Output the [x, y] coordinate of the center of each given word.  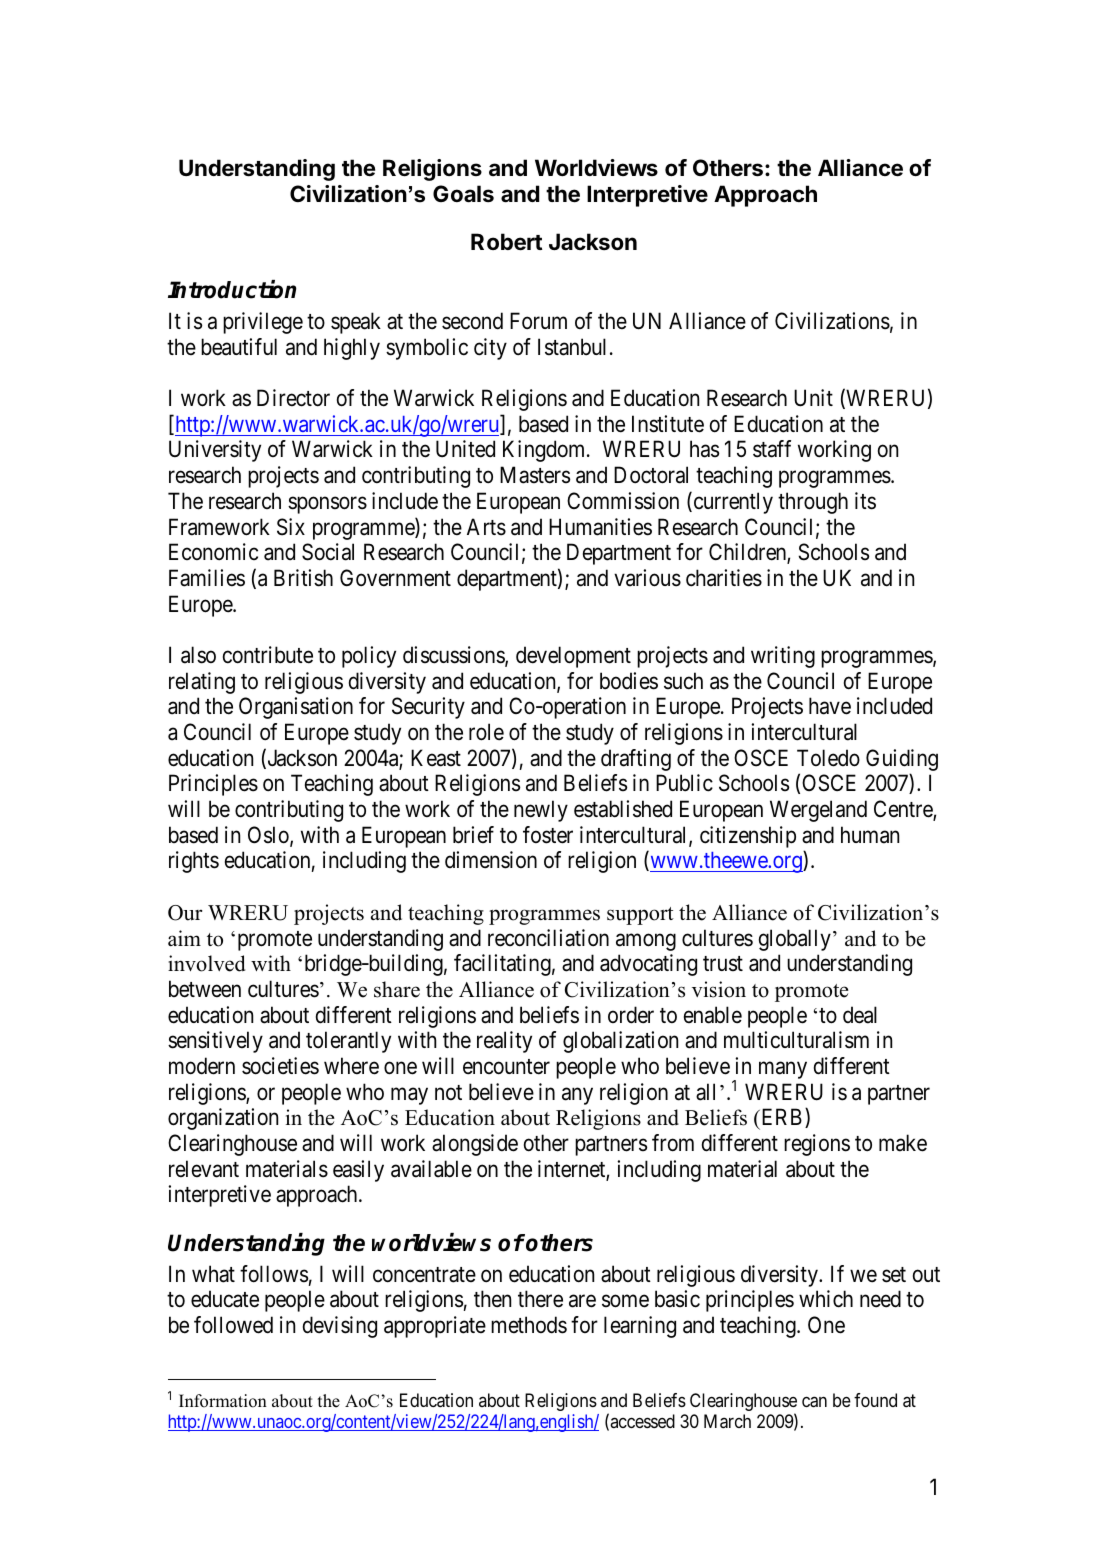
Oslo [269, 836]
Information [223, 1401]
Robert [506, 242]
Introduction [232, 289]
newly [541, 811]
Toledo [828, 758]
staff [772, 449]
